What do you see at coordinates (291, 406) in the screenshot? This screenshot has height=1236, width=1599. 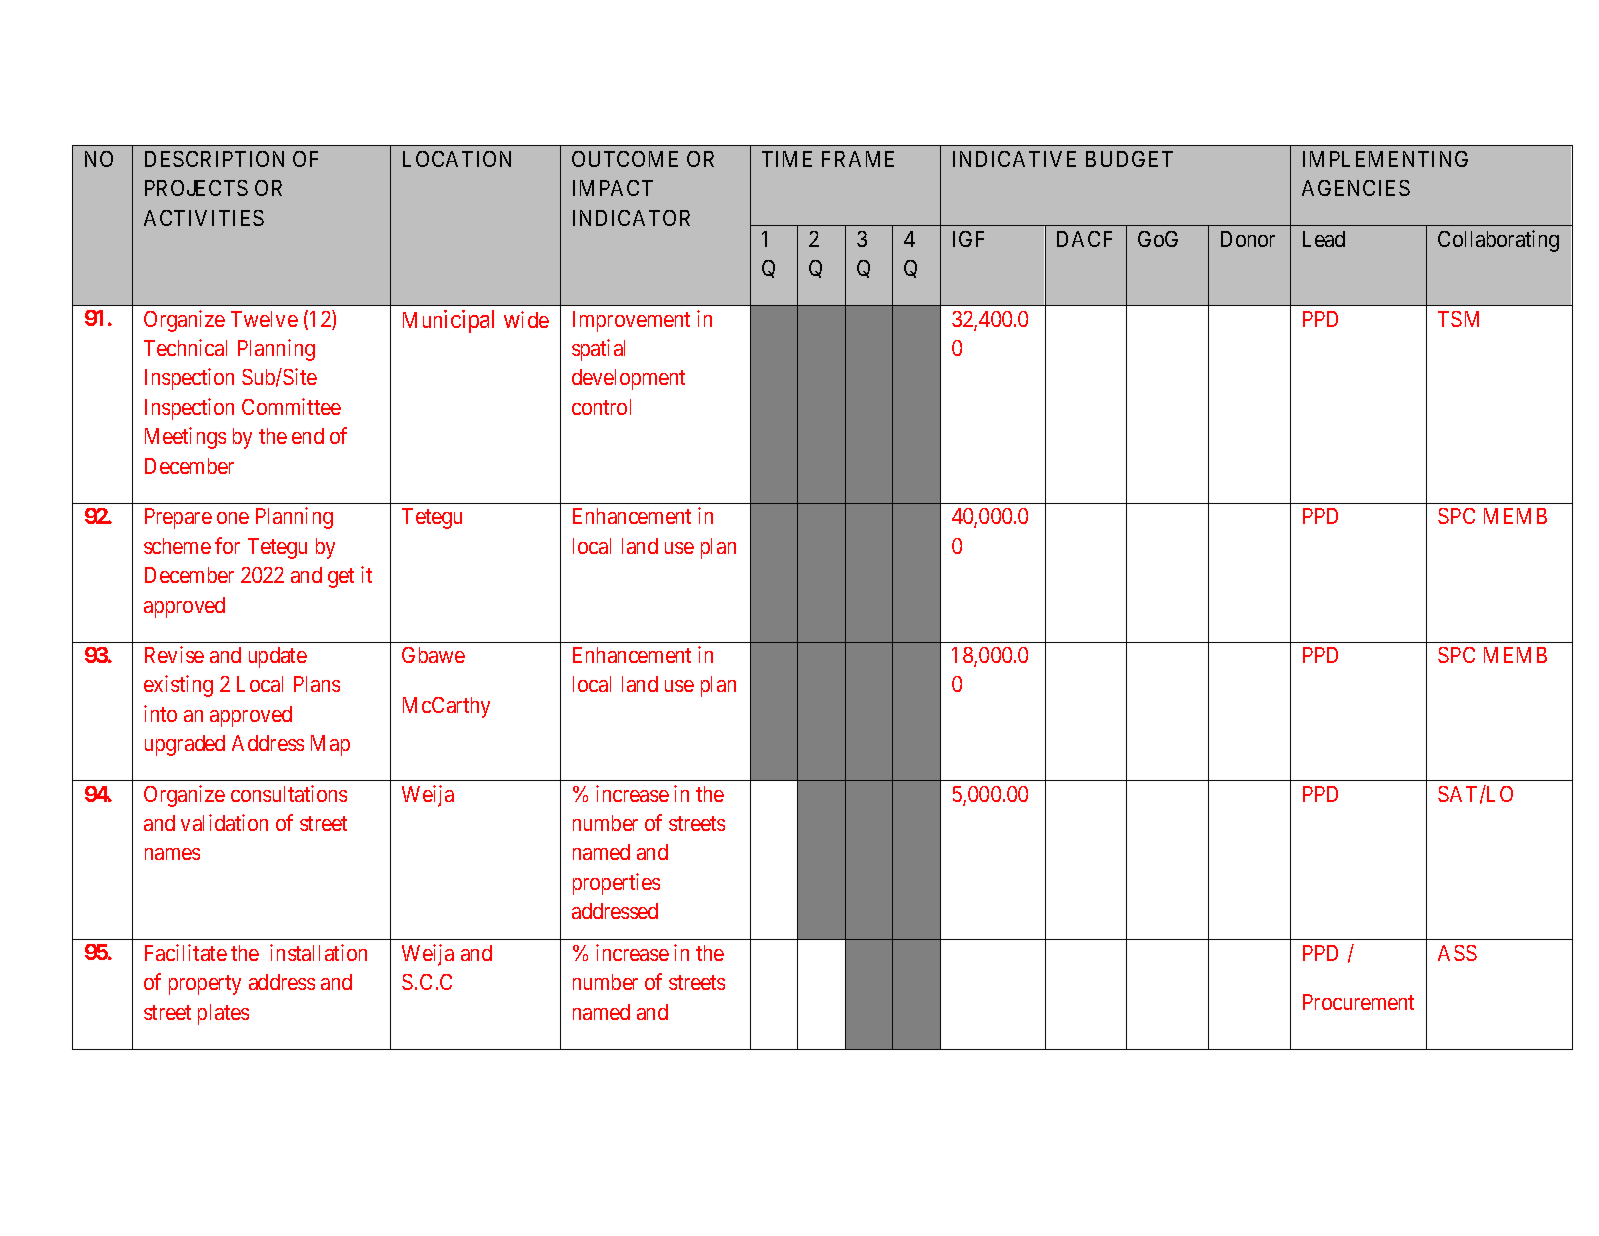 I see `Committee` at bounding box center [291, 406].
